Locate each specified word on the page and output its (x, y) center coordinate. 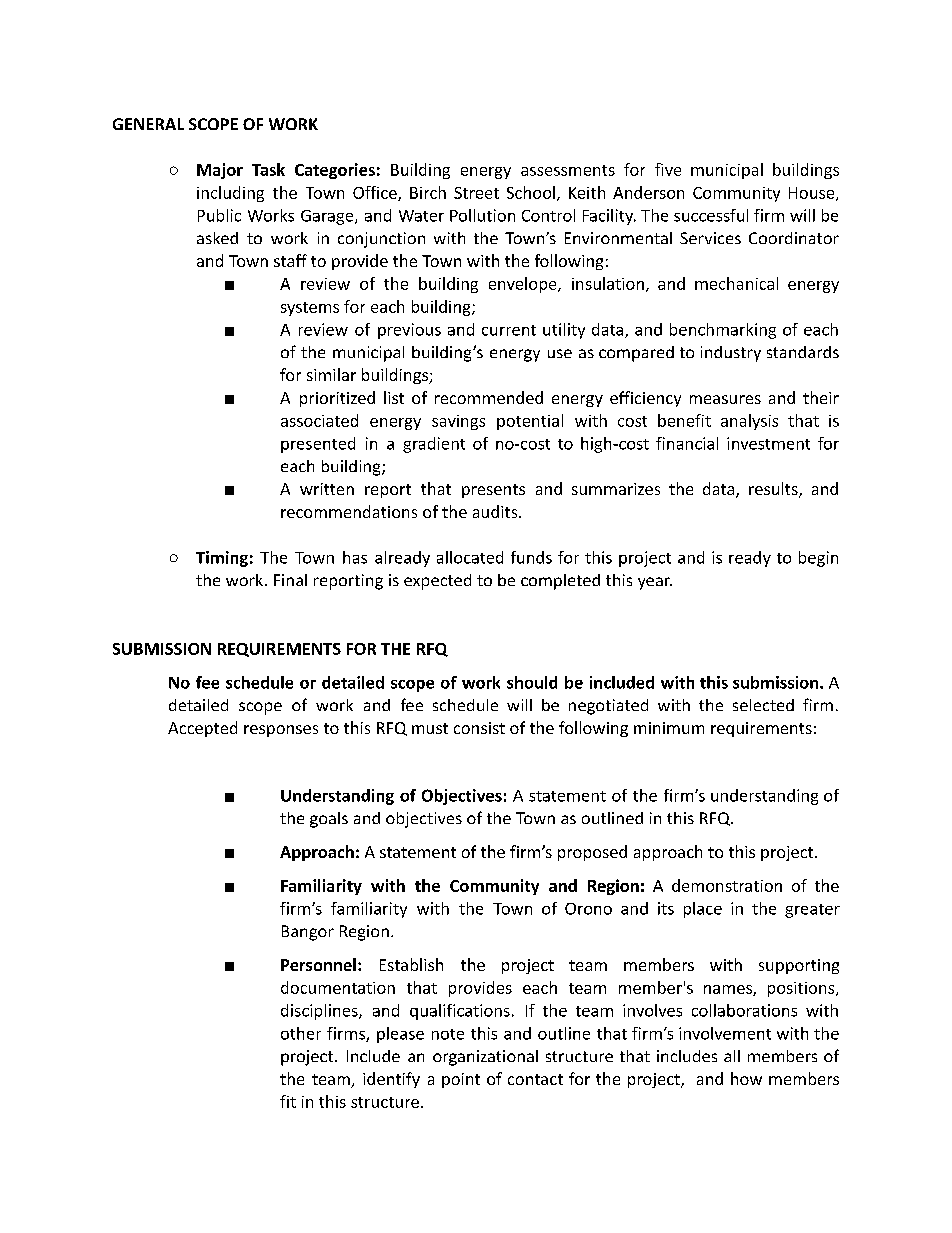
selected (763, 705)
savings (458, 422)
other (301, 1033)
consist (479, 728)
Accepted (202, 729)
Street (476, 193)
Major (220, 171)
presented (318, 445)
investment (768, 443)
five (668, 169)
